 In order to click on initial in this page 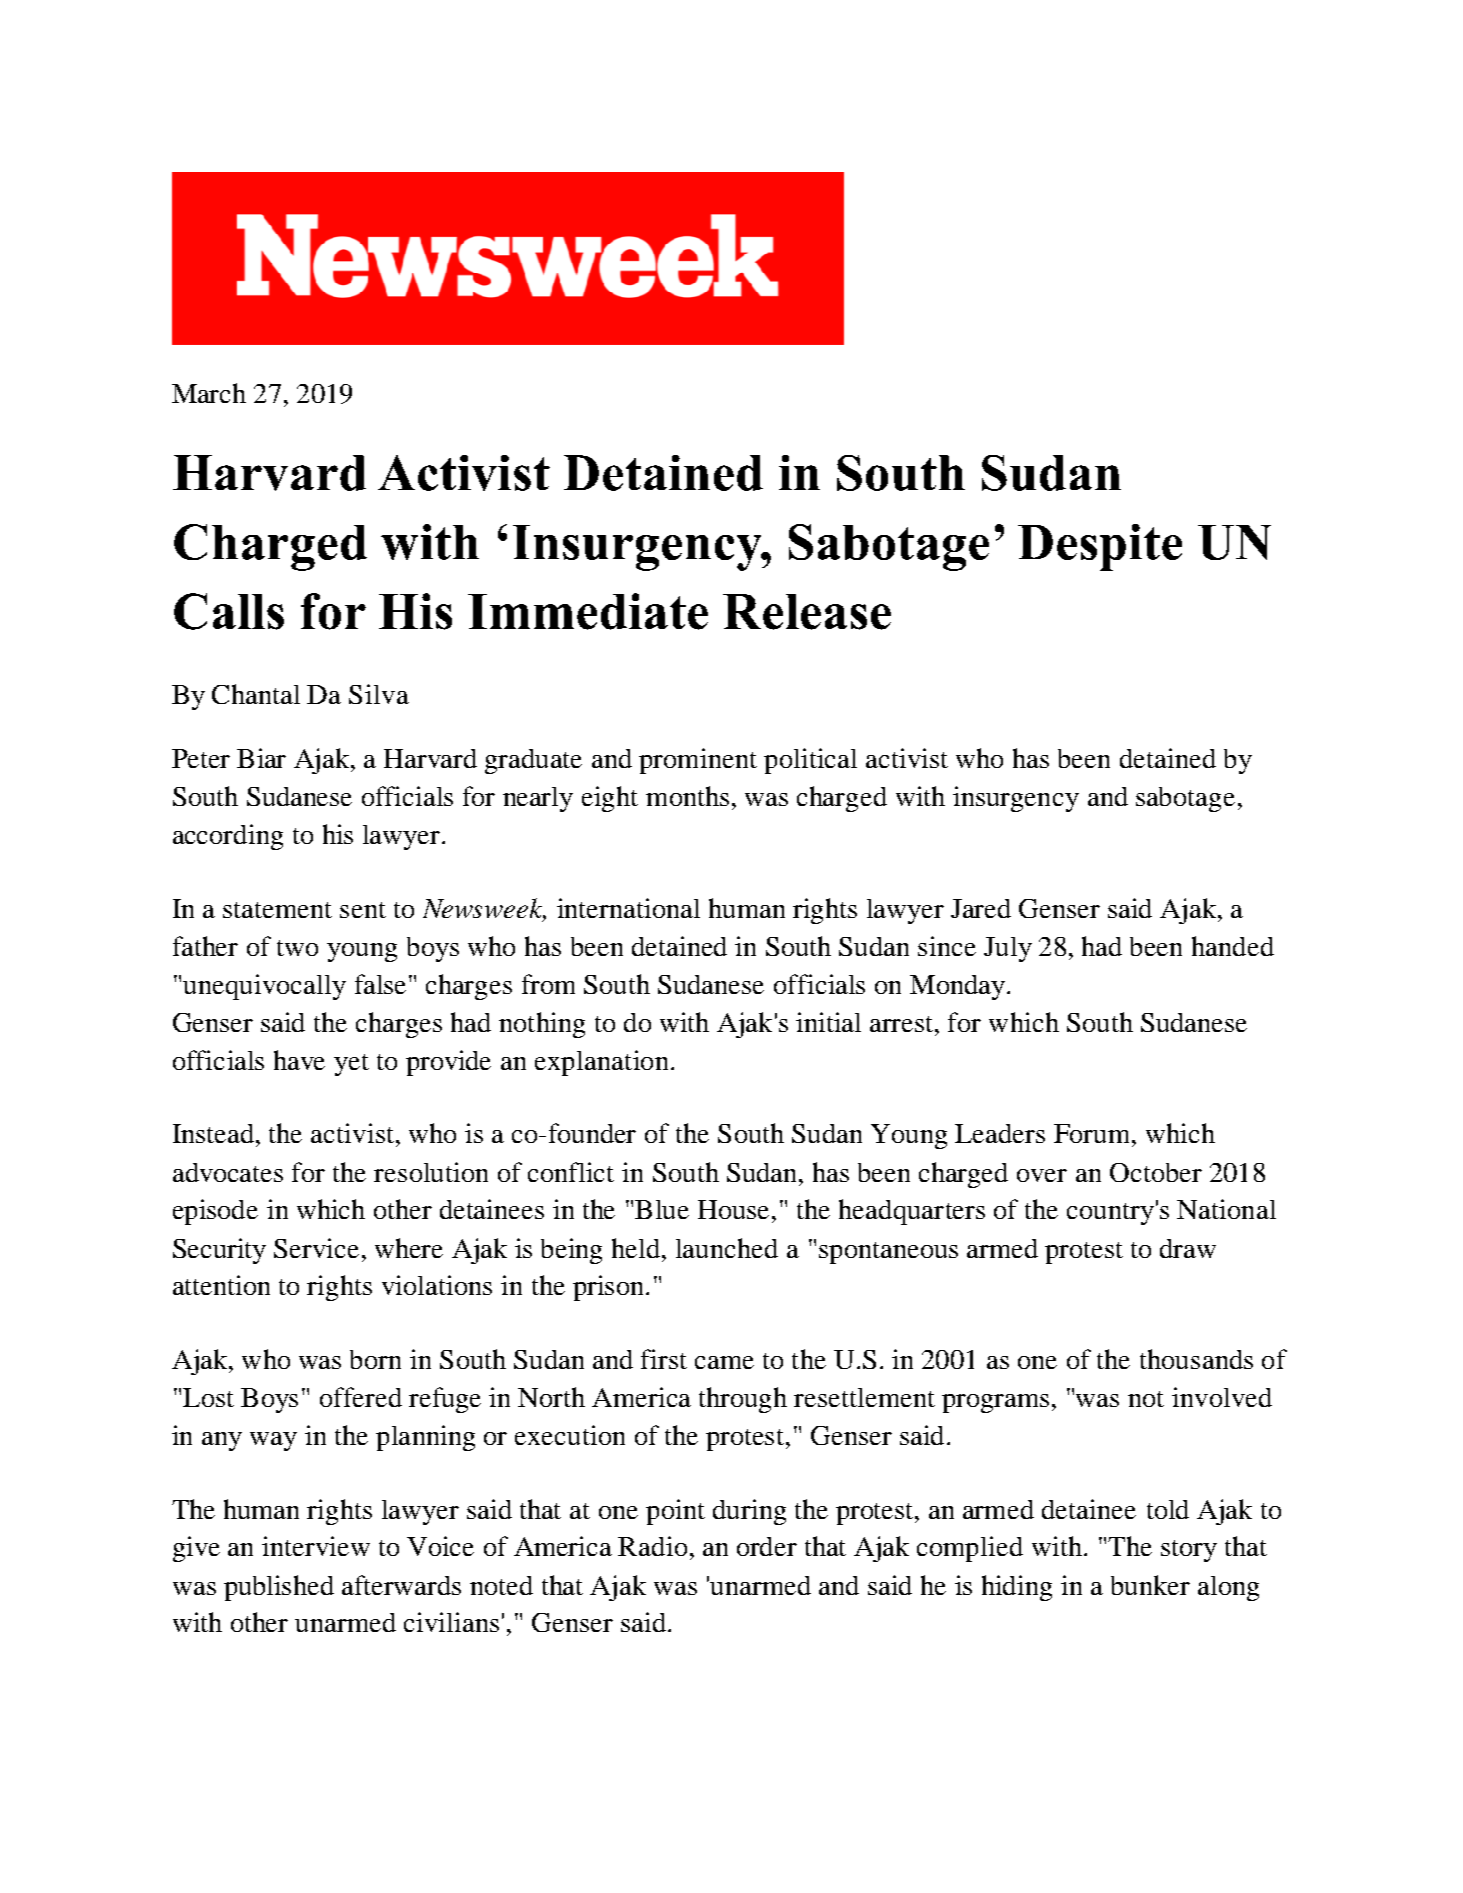, I will do `click(828, 1022)`.
